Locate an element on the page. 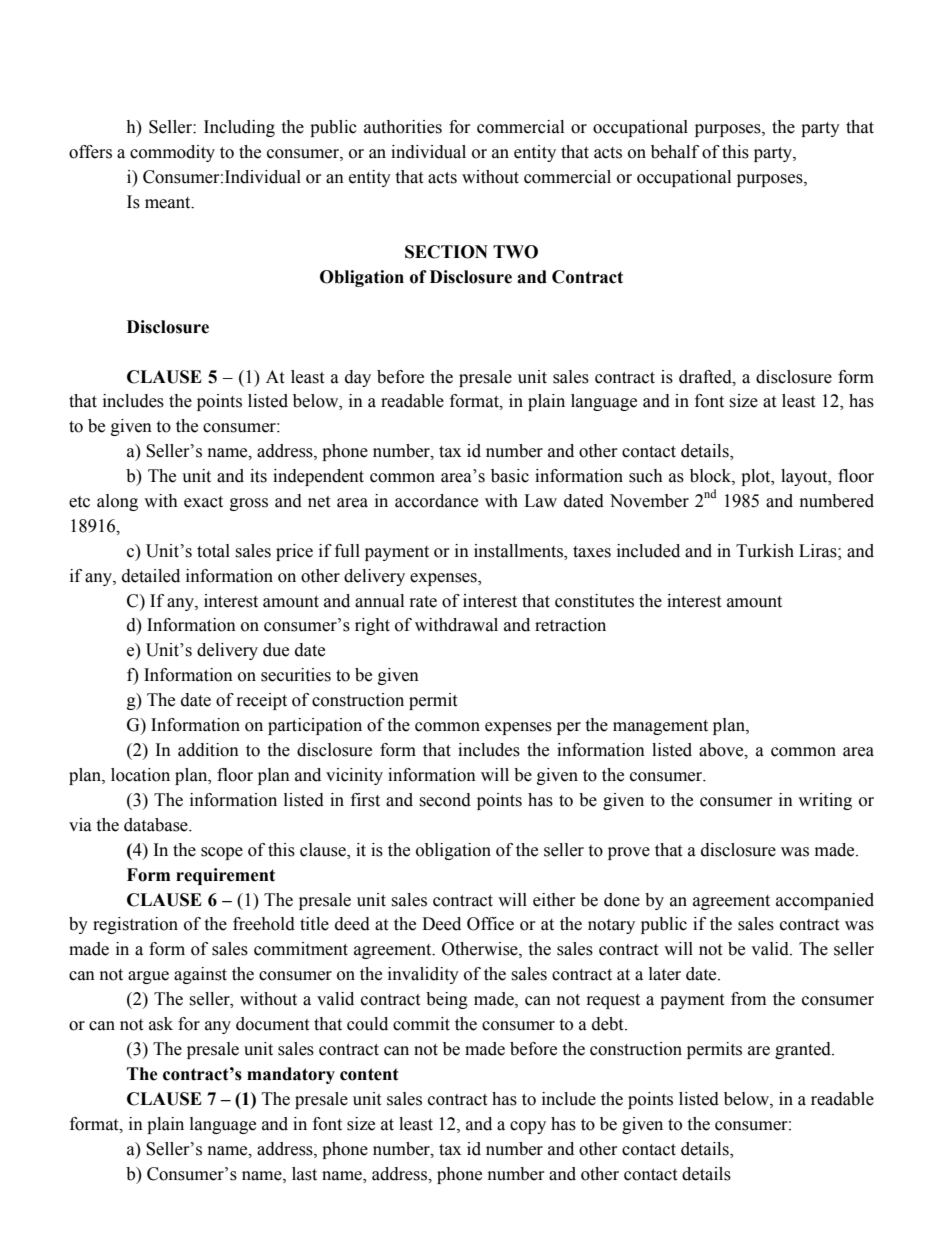 The width and height of the document is (952, 1233). writing is located at coordinates (825, 801).
